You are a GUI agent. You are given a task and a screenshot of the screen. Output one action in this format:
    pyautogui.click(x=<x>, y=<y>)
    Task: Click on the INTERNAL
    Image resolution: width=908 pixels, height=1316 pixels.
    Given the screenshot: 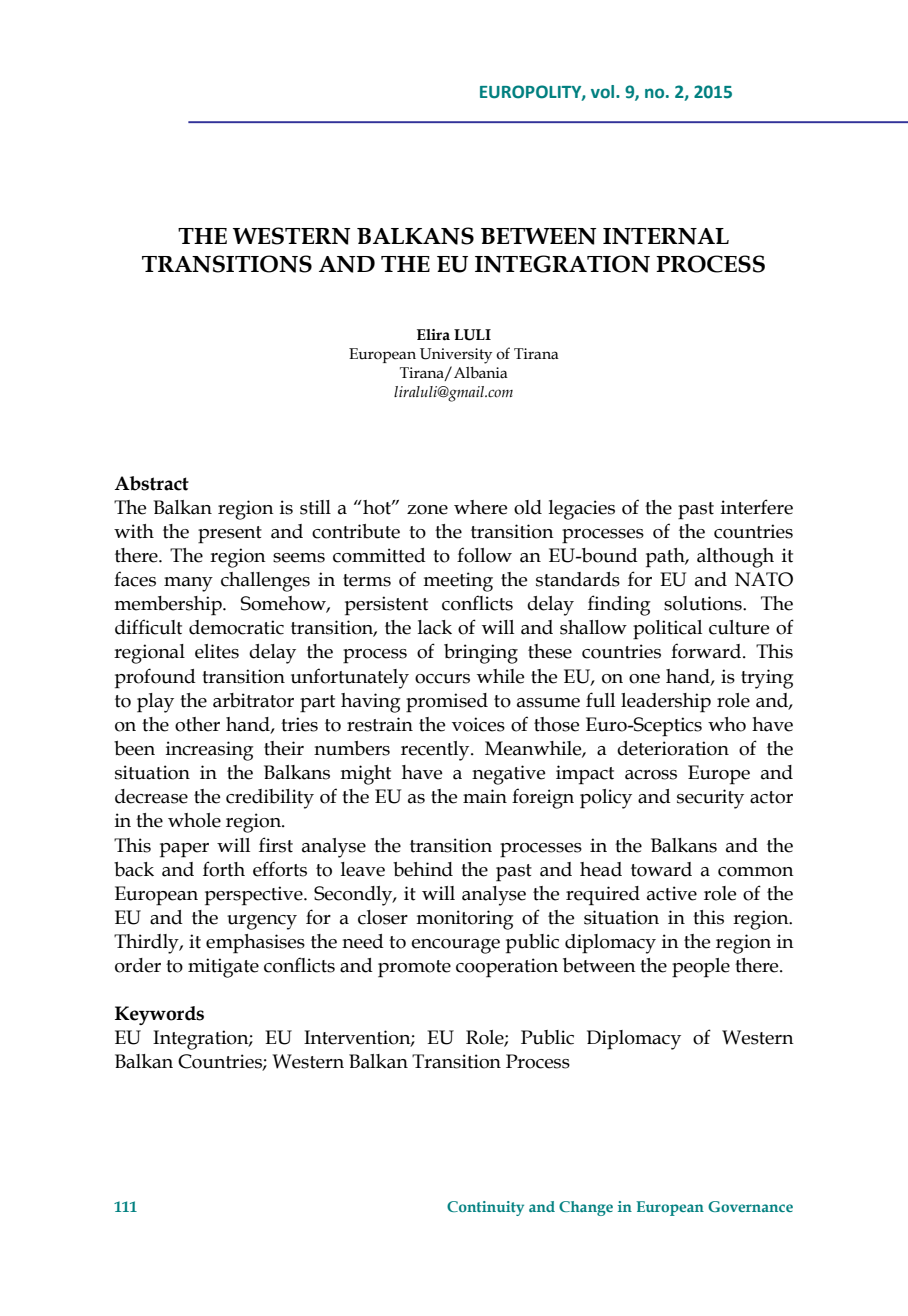 What is the action you would take?
    pyautogui.click(x=666, y=236)
